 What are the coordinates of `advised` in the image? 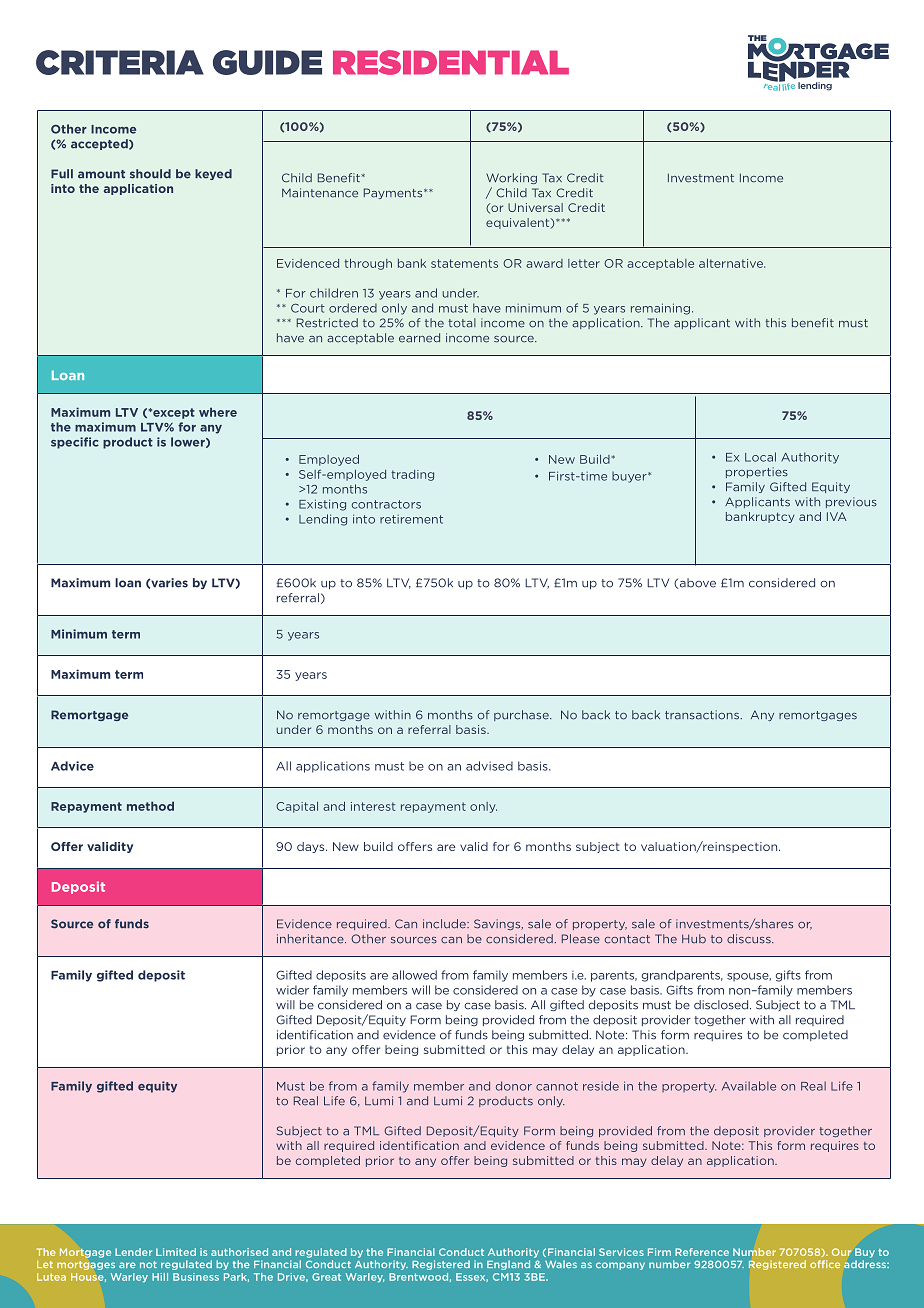 It's located at (489, 766).
